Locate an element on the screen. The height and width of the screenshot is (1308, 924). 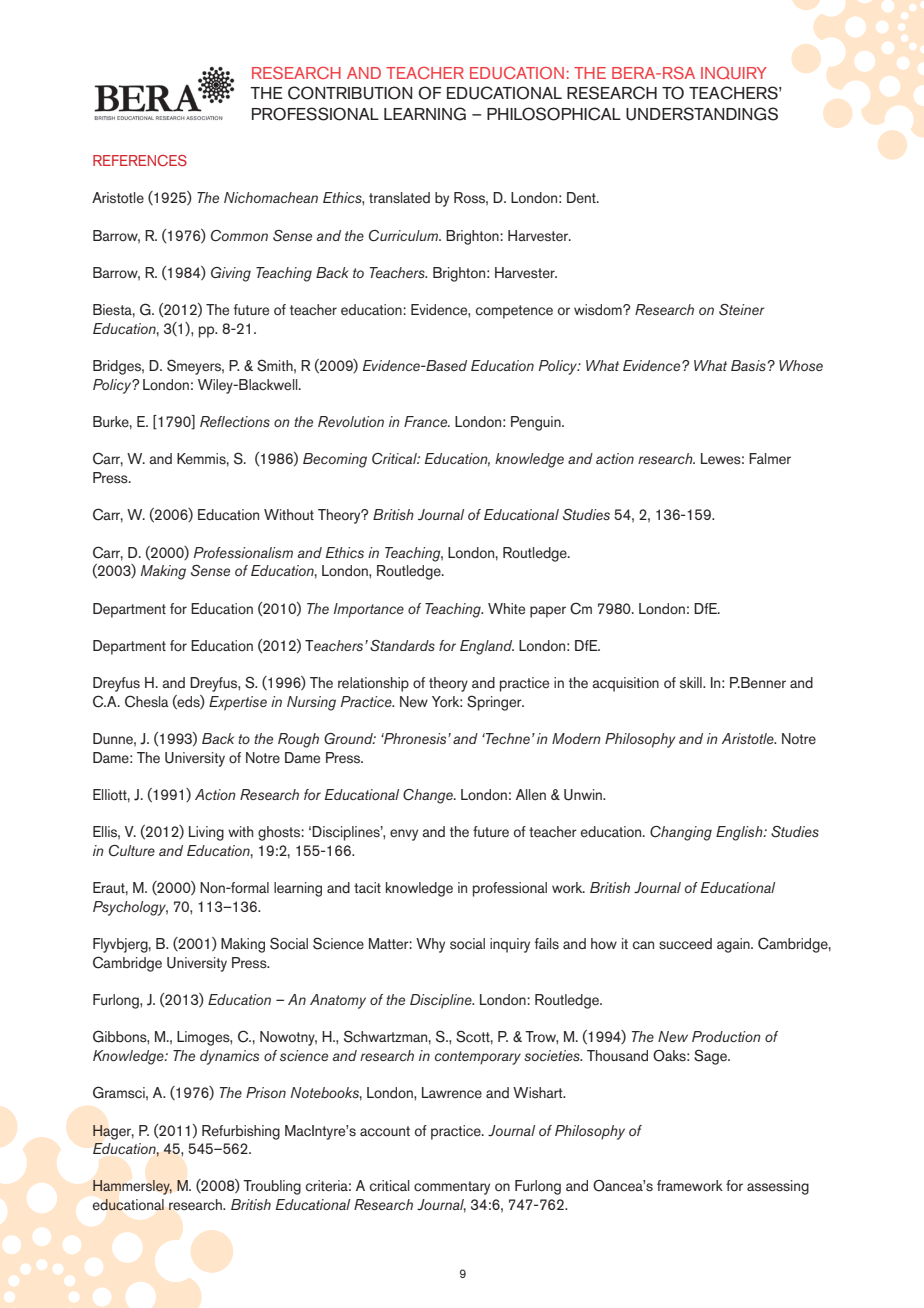
France is located at coordinates (427, 421).
